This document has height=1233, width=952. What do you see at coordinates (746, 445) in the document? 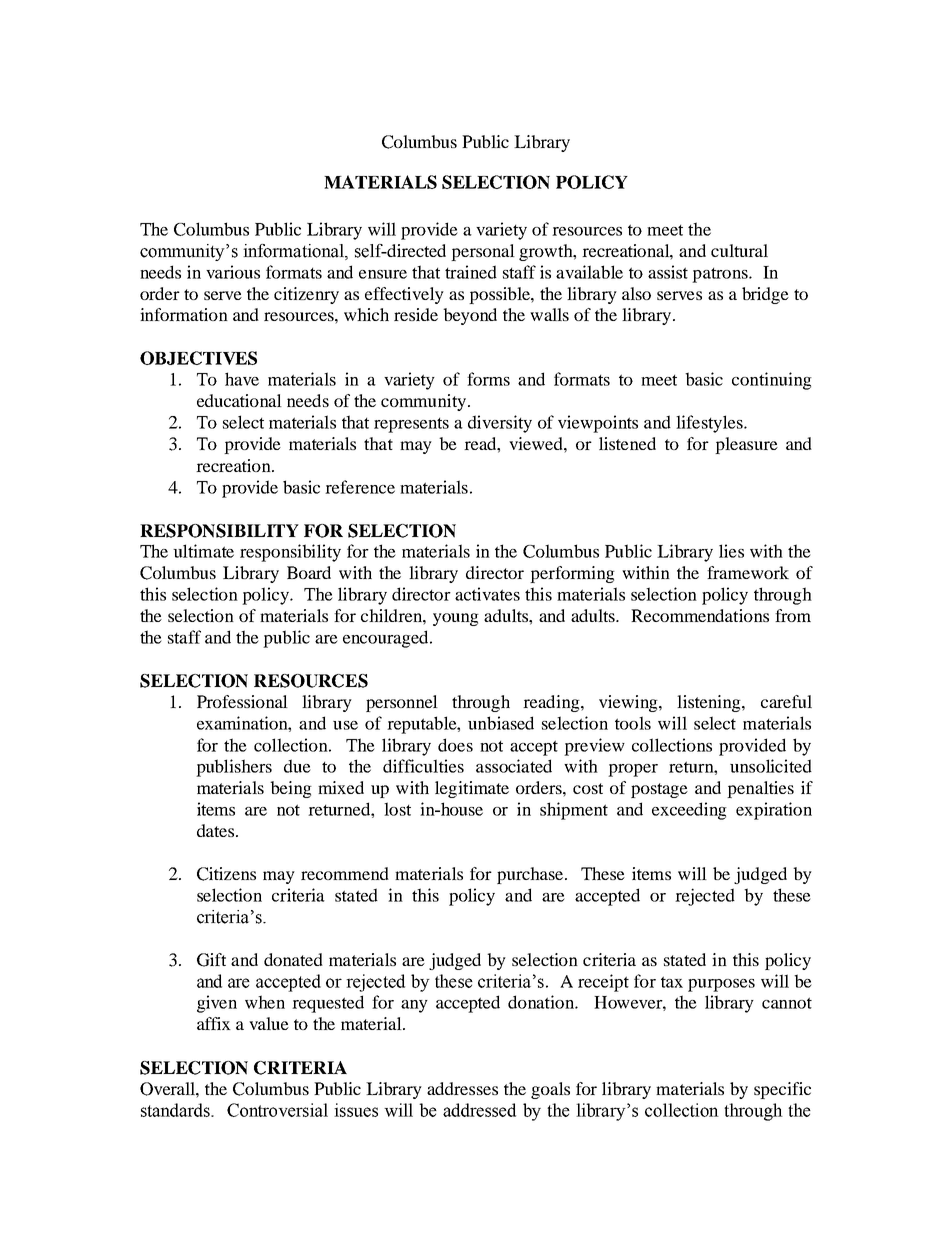
I see `pleasure` at bounding box center [746, 445].
